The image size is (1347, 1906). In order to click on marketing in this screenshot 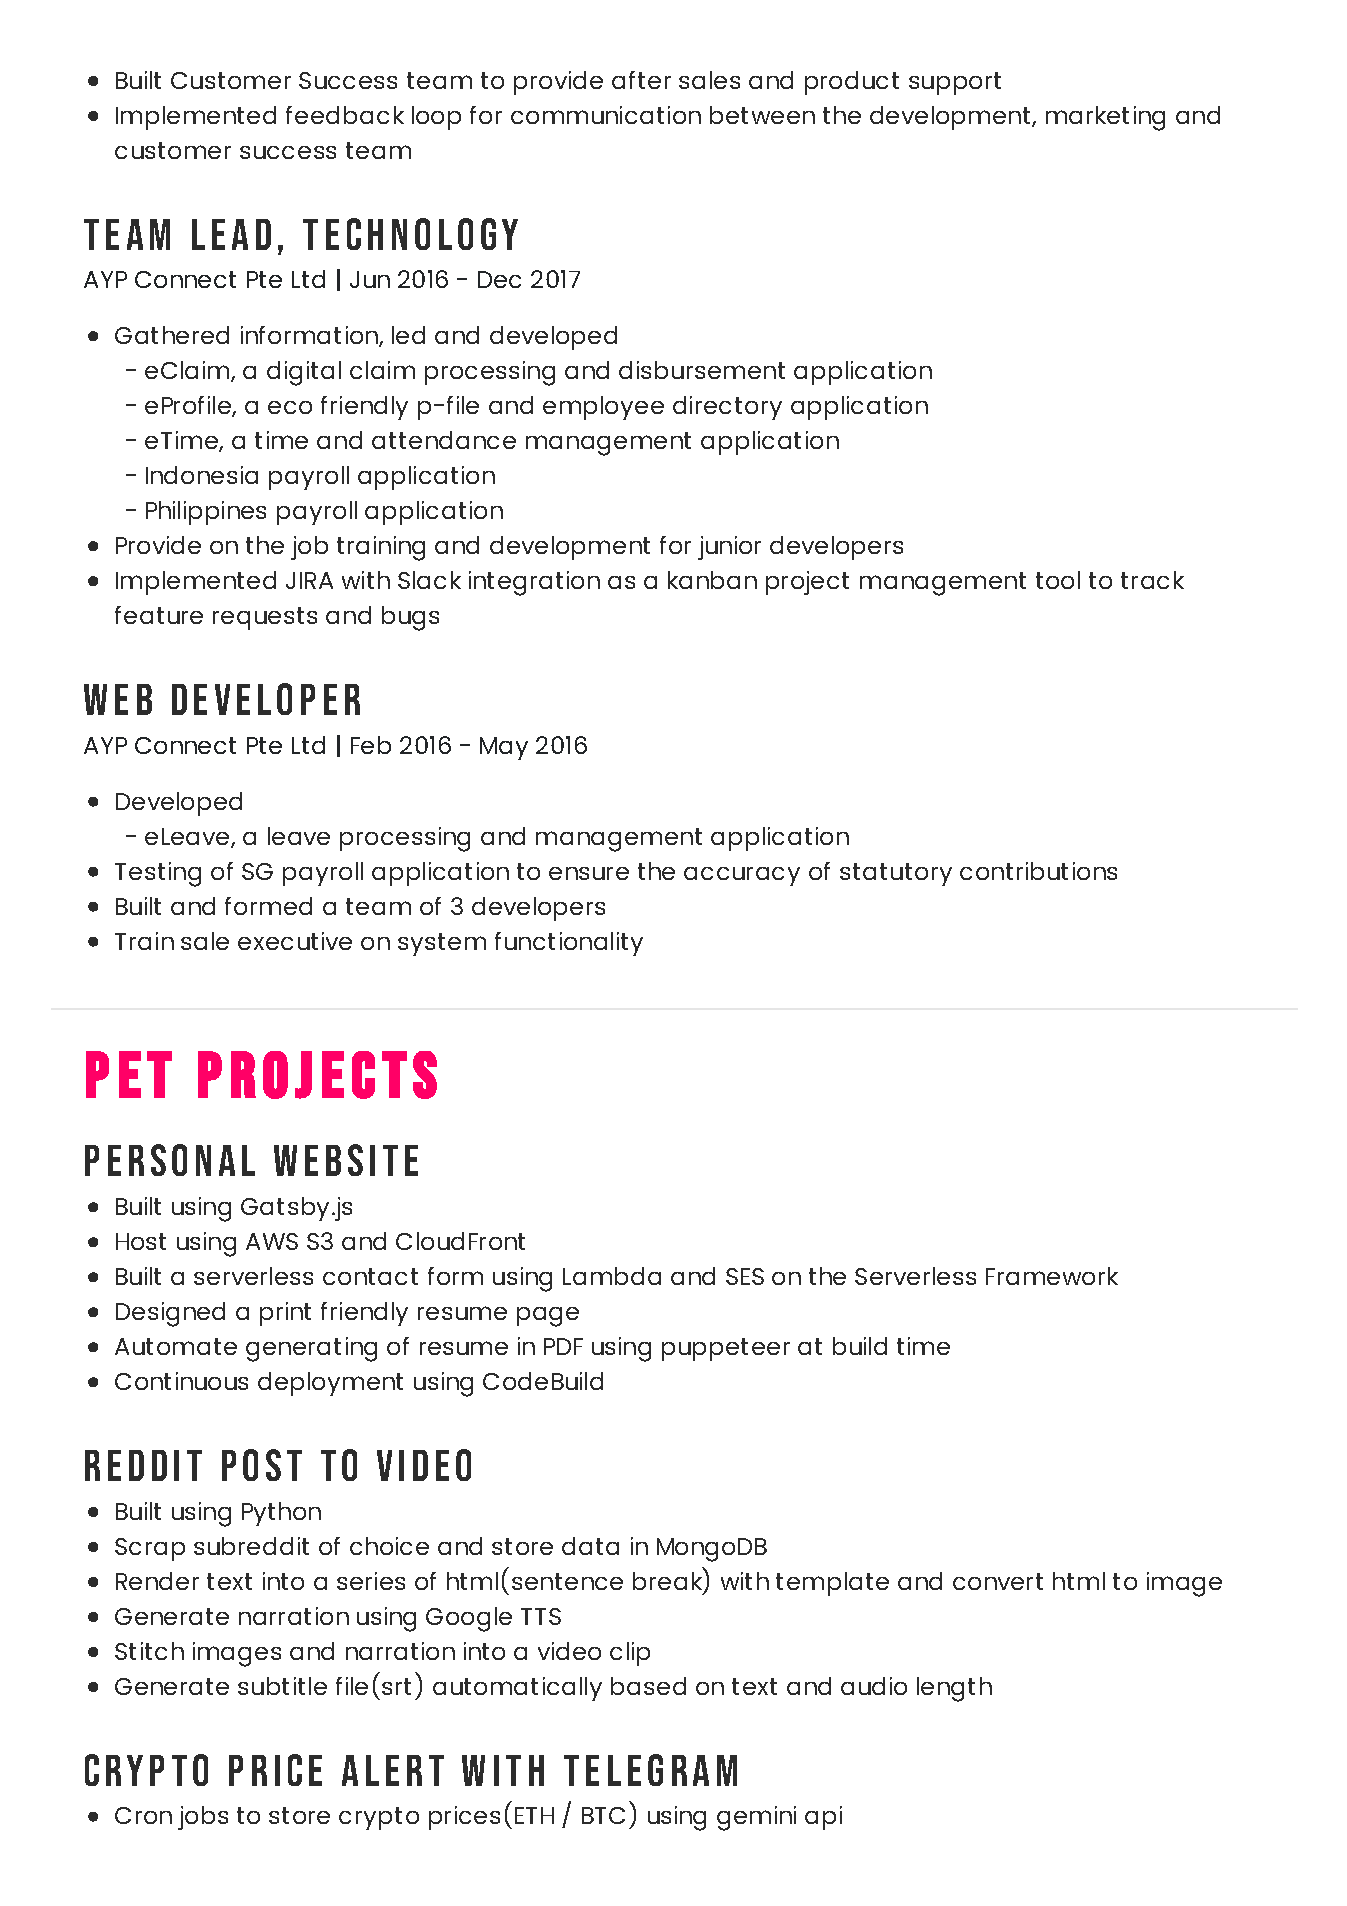, I will do `click(1105, 118)`.
